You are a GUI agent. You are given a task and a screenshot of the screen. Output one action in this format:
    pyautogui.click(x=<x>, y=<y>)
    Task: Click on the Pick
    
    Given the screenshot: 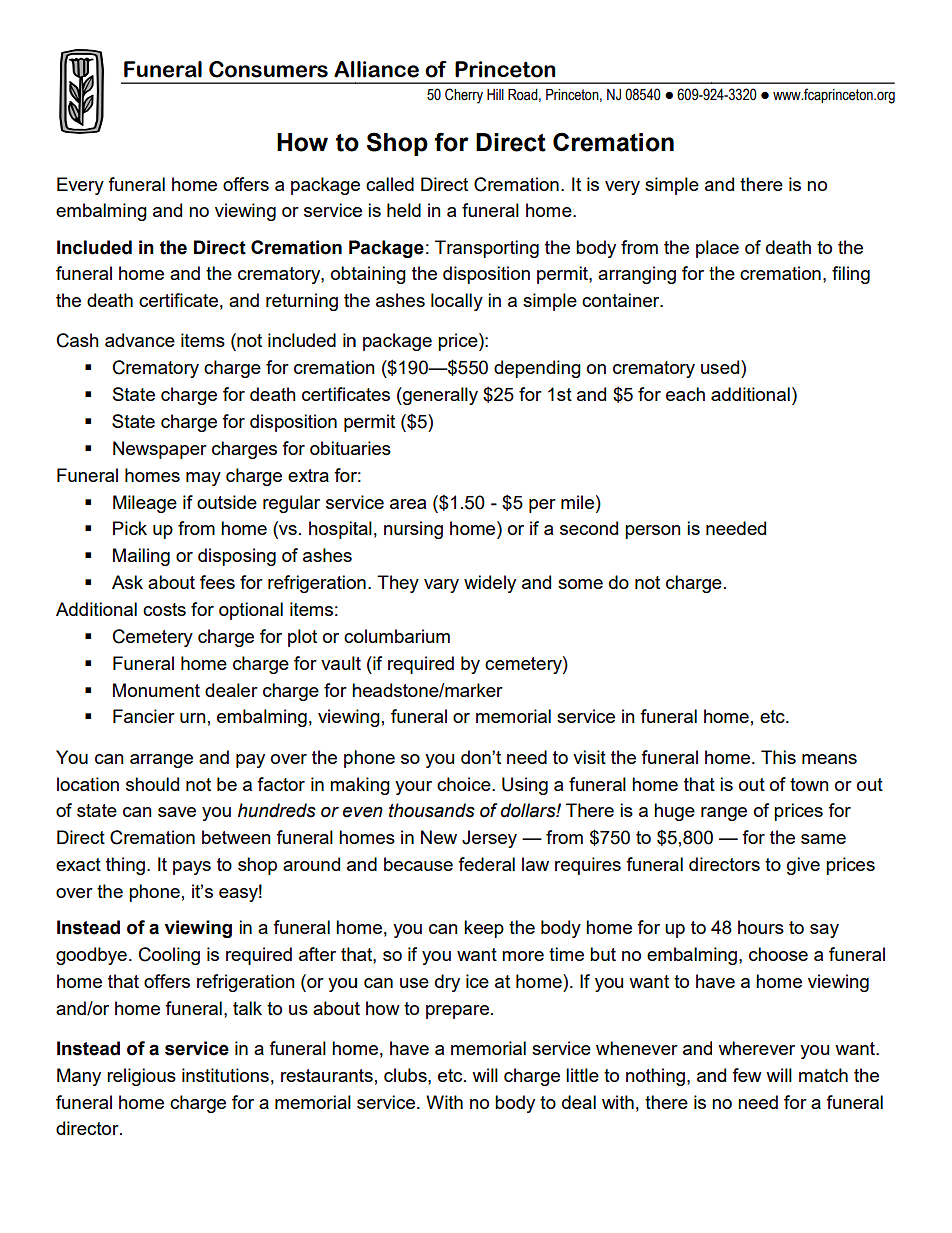 What is the action you would take?
    pyautogui.click(x=130, y=528)
